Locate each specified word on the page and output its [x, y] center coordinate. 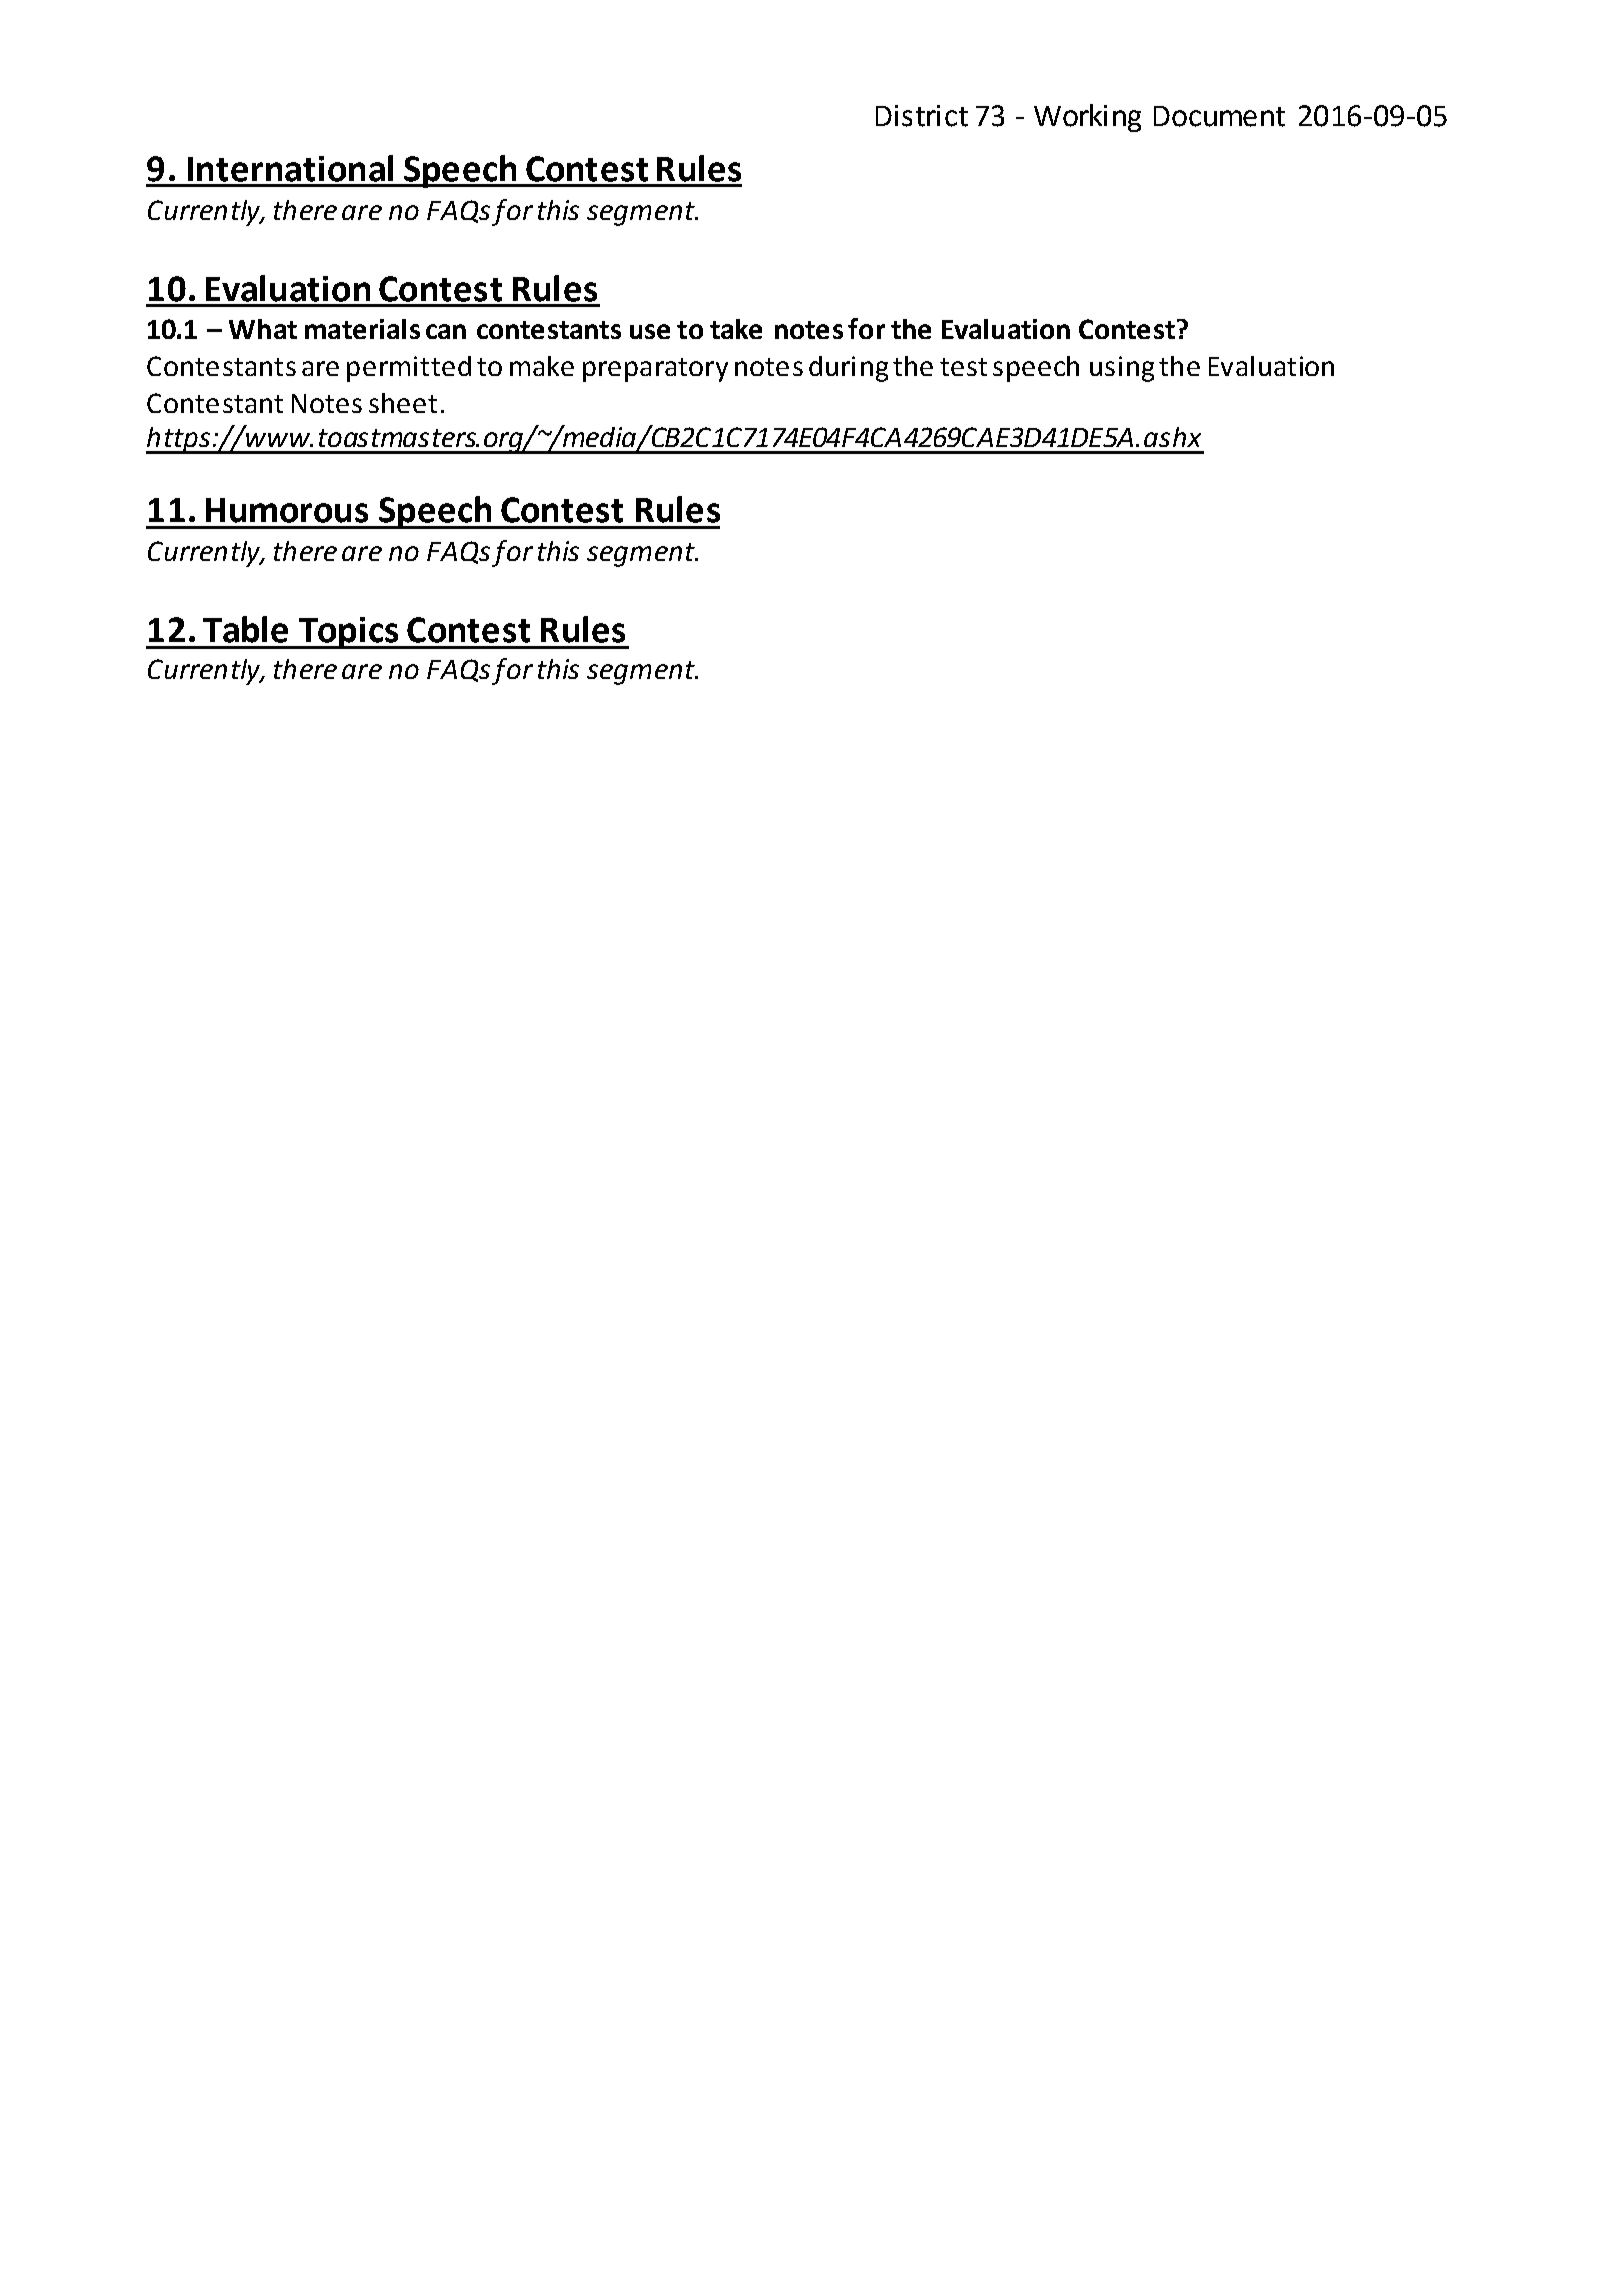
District [922, 116]
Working [1087, 118]
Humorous [287, 510]
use [650, 331]
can [446, 331]
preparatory [655, 370]
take [736, 329]
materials [362, 329]
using [1122, 369]
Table [245, 629]
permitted [409, 369]
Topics [349, 633]
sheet [403, 403]
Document [1219, 116]
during [848, 369]
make [542, 366]
